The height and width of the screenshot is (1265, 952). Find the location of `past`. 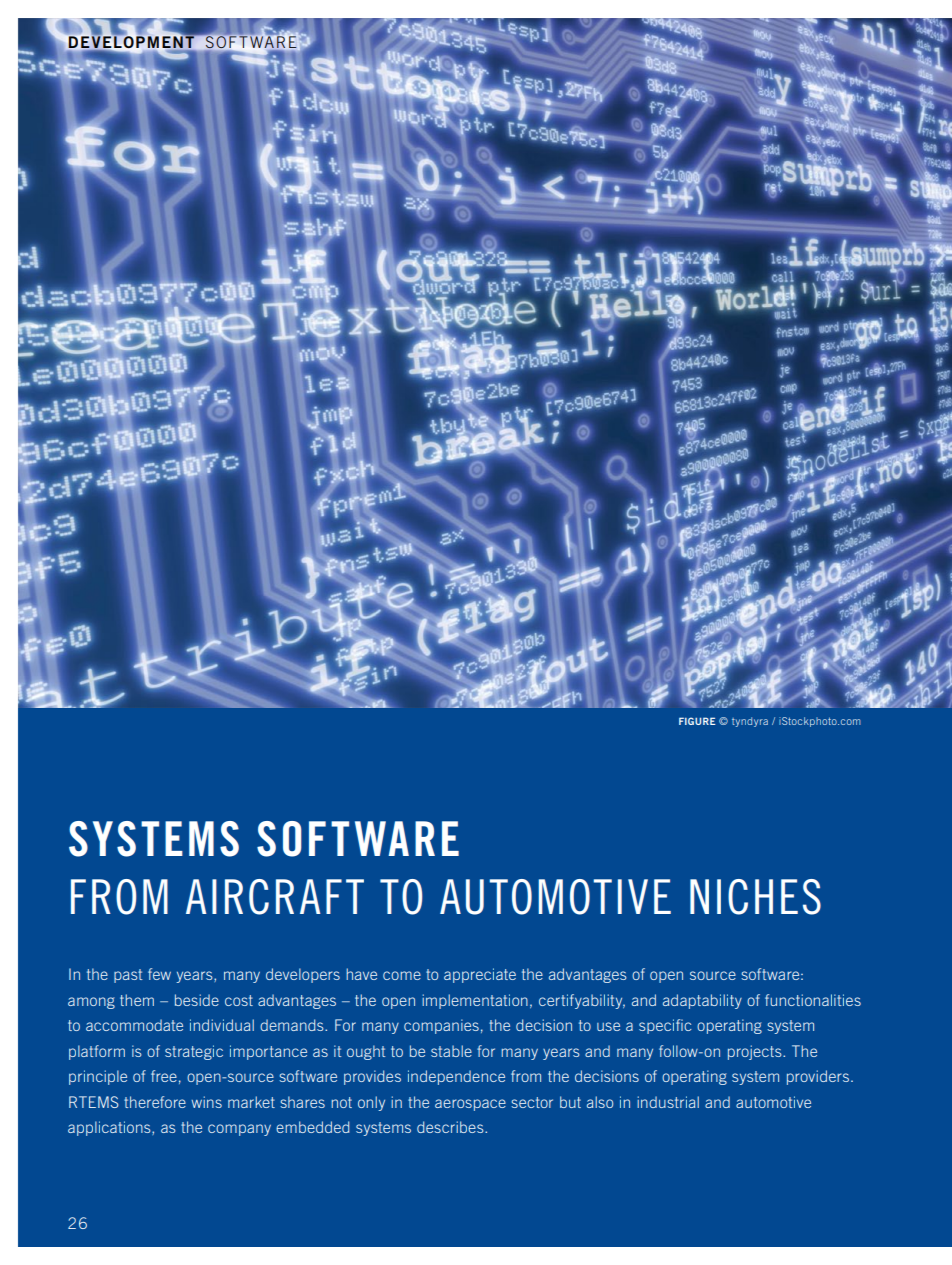

past is located at coordinates (128, 976).
